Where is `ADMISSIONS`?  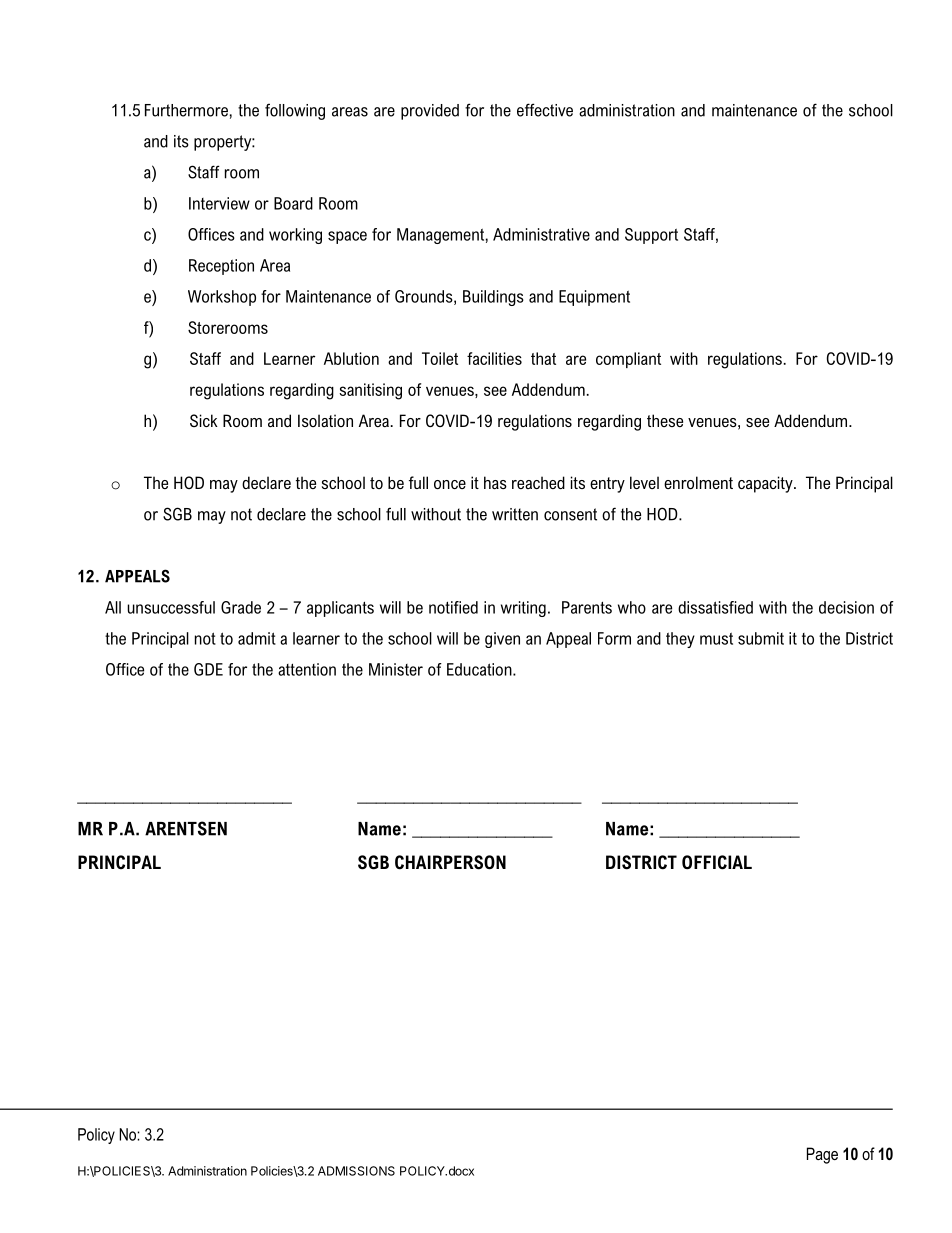
ADMISSIONS is located at coordinates (356, 1171).
